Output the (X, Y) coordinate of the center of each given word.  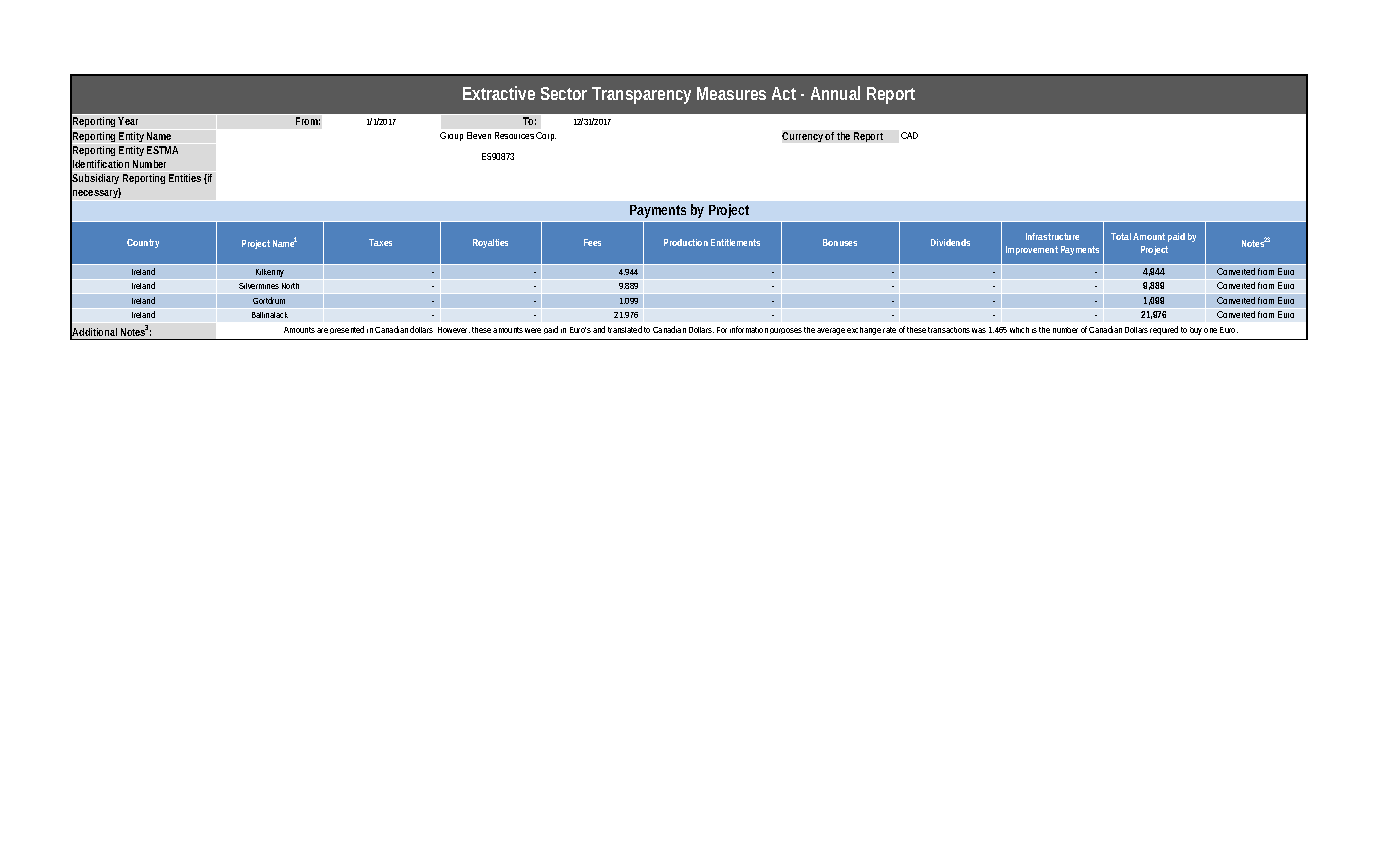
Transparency (641, 95)
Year (128, 121)
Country (143, 243)
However (454, 330)
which (1019, 330)
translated (625, 329)
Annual (835, 93)
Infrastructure (1052, 236)
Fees (592, 242)
